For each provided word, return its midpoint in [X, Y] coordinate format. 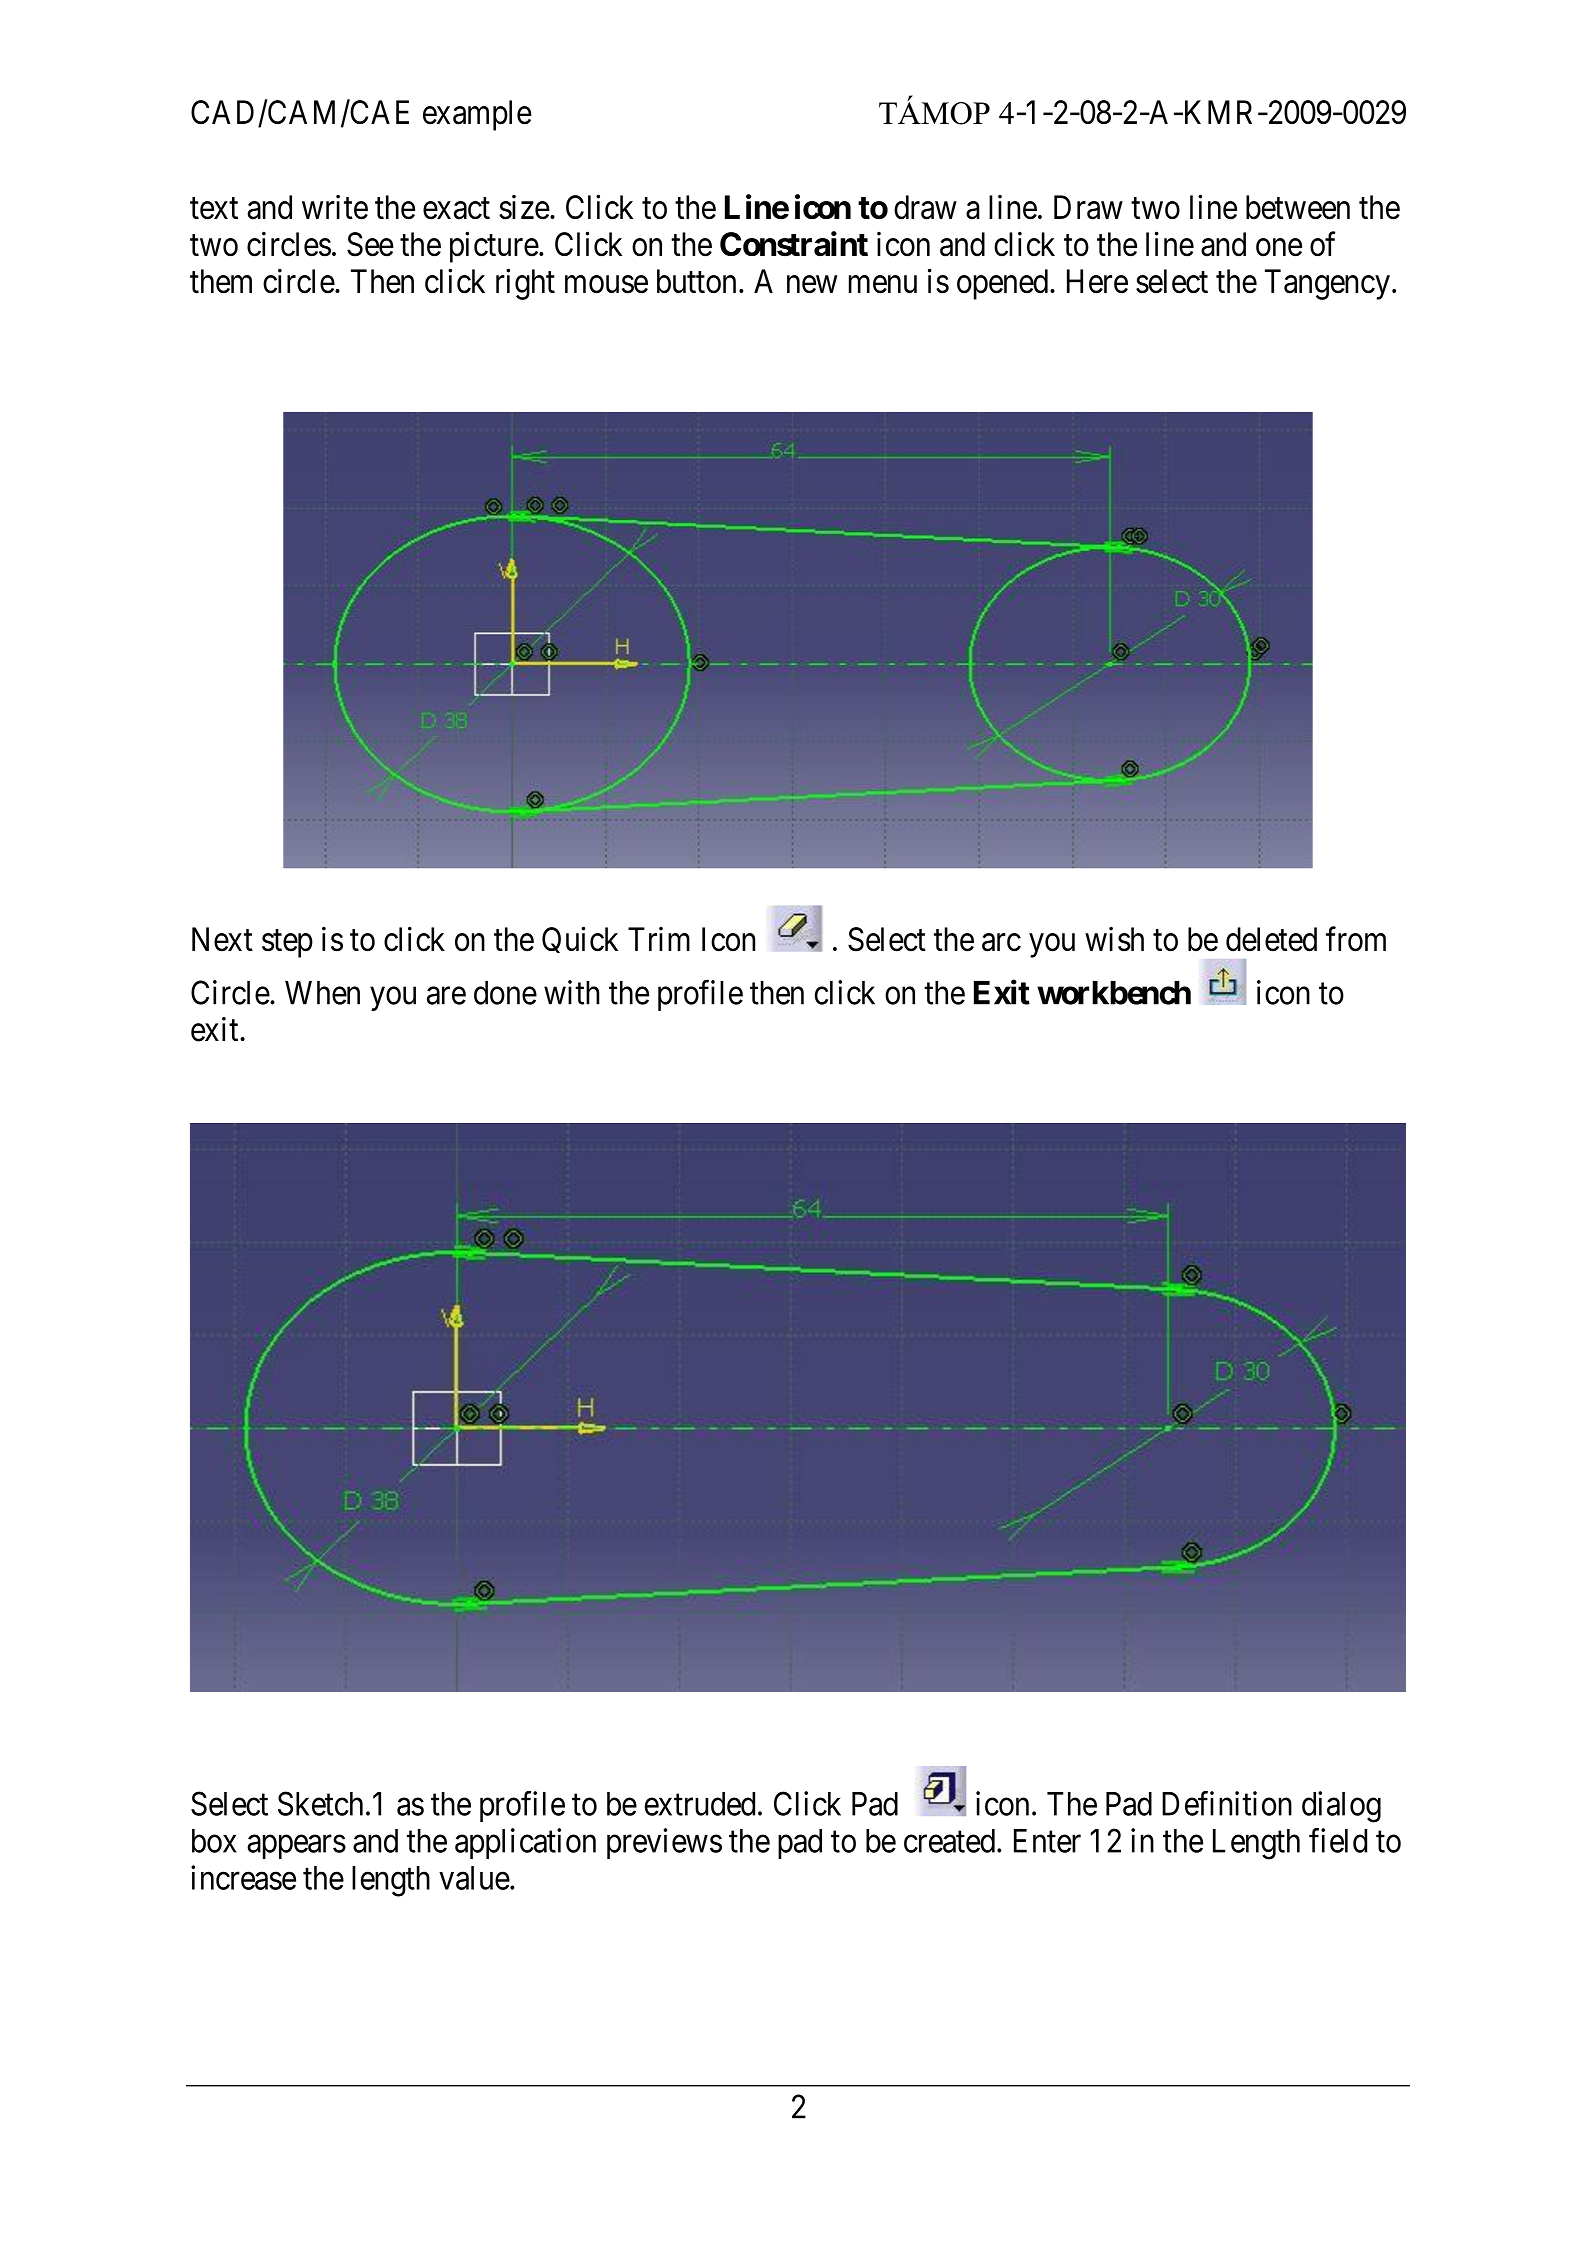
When [322, 993]
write [335, 207]
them [221, 281]
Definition [1227, 1803]
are [446, 996]
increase [243, 1877]
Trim [659, 939]
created [949, 1841]
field [1338, 1840]
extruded [700, 1804]
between [1298, 207]
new [812, 285]
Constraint [794, 244]
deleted [1271, 939]
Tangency [1327, 284]
